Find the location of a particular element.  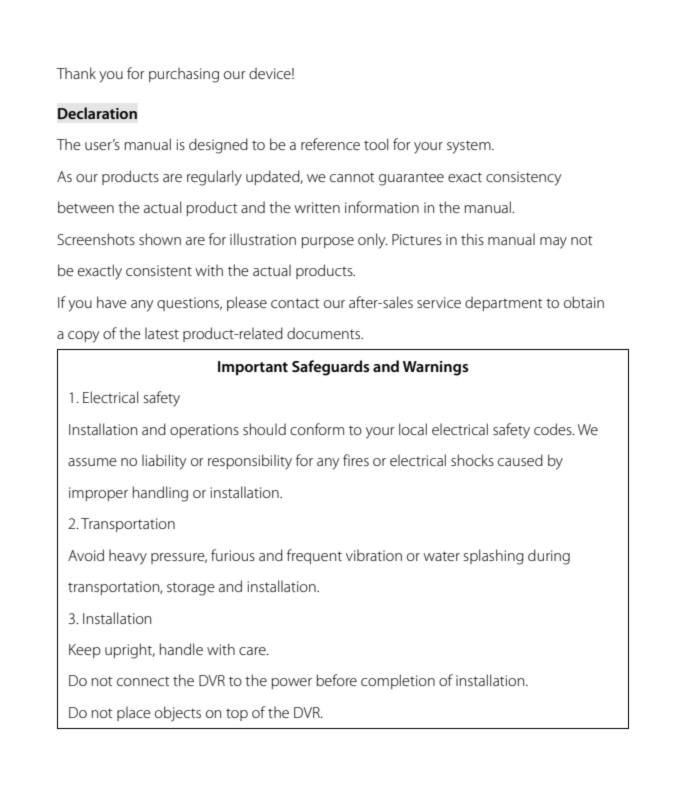

connect is located at coordinates (143, 681).
